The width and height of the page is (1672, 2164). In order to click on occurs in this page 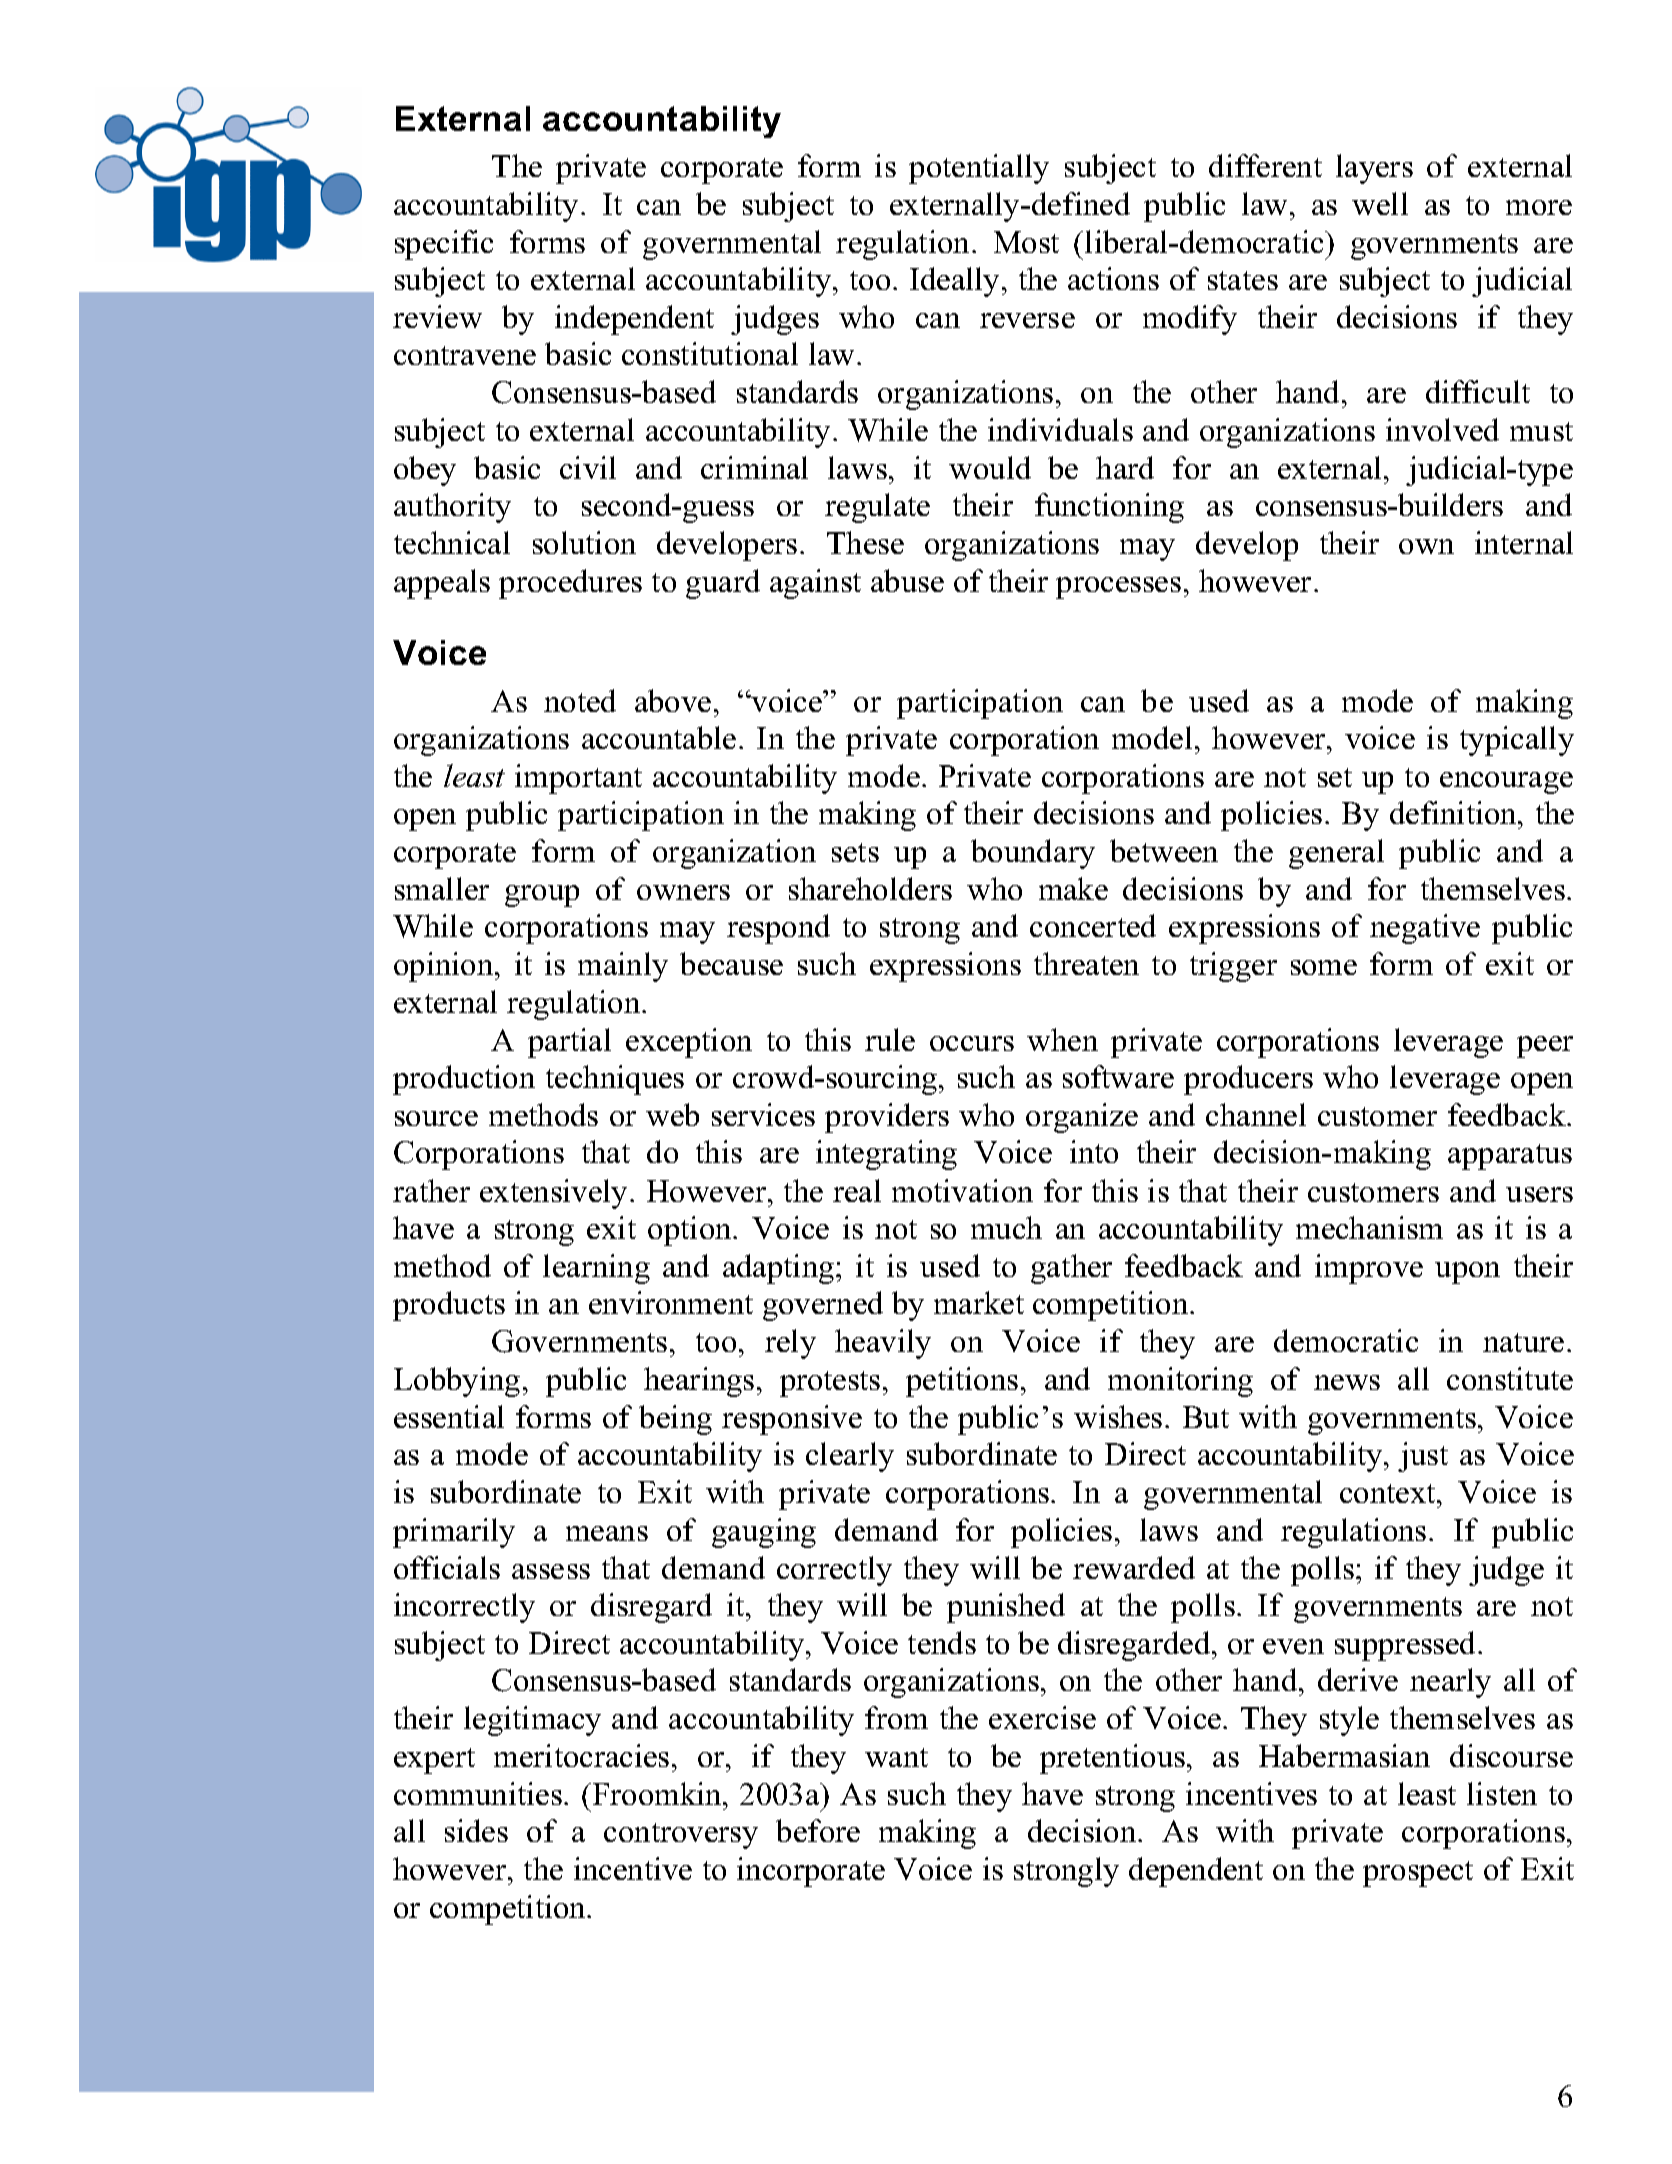, I will do `click(972, 1043)`.
